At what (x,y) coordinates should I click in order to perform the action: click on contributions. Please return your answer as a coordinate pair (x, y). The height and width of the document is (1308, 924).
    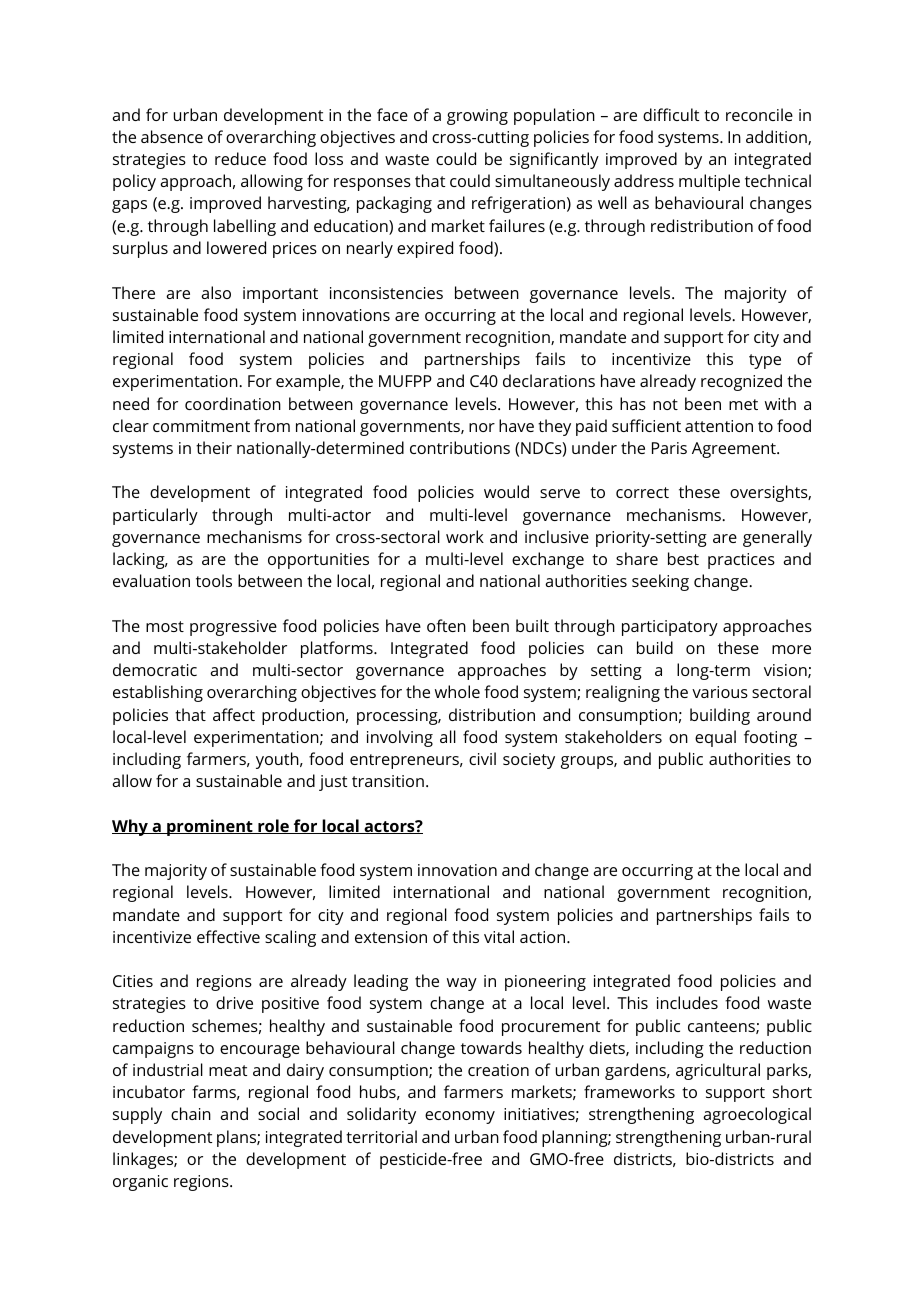
    Looking at the image, I should click on (460, 447).
